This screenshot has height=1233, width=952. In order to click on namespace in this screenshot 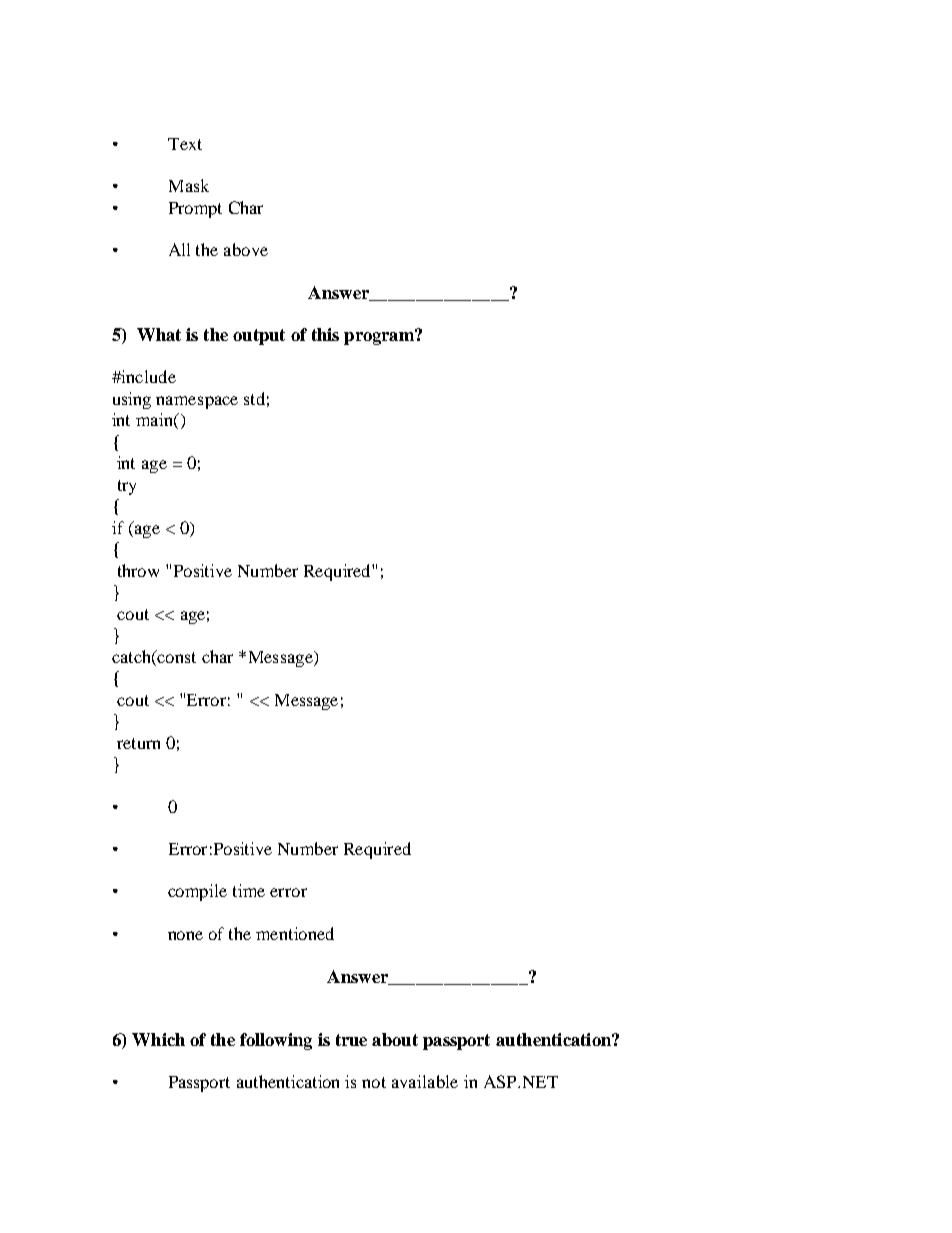, I will do `click(197, 402)`.
